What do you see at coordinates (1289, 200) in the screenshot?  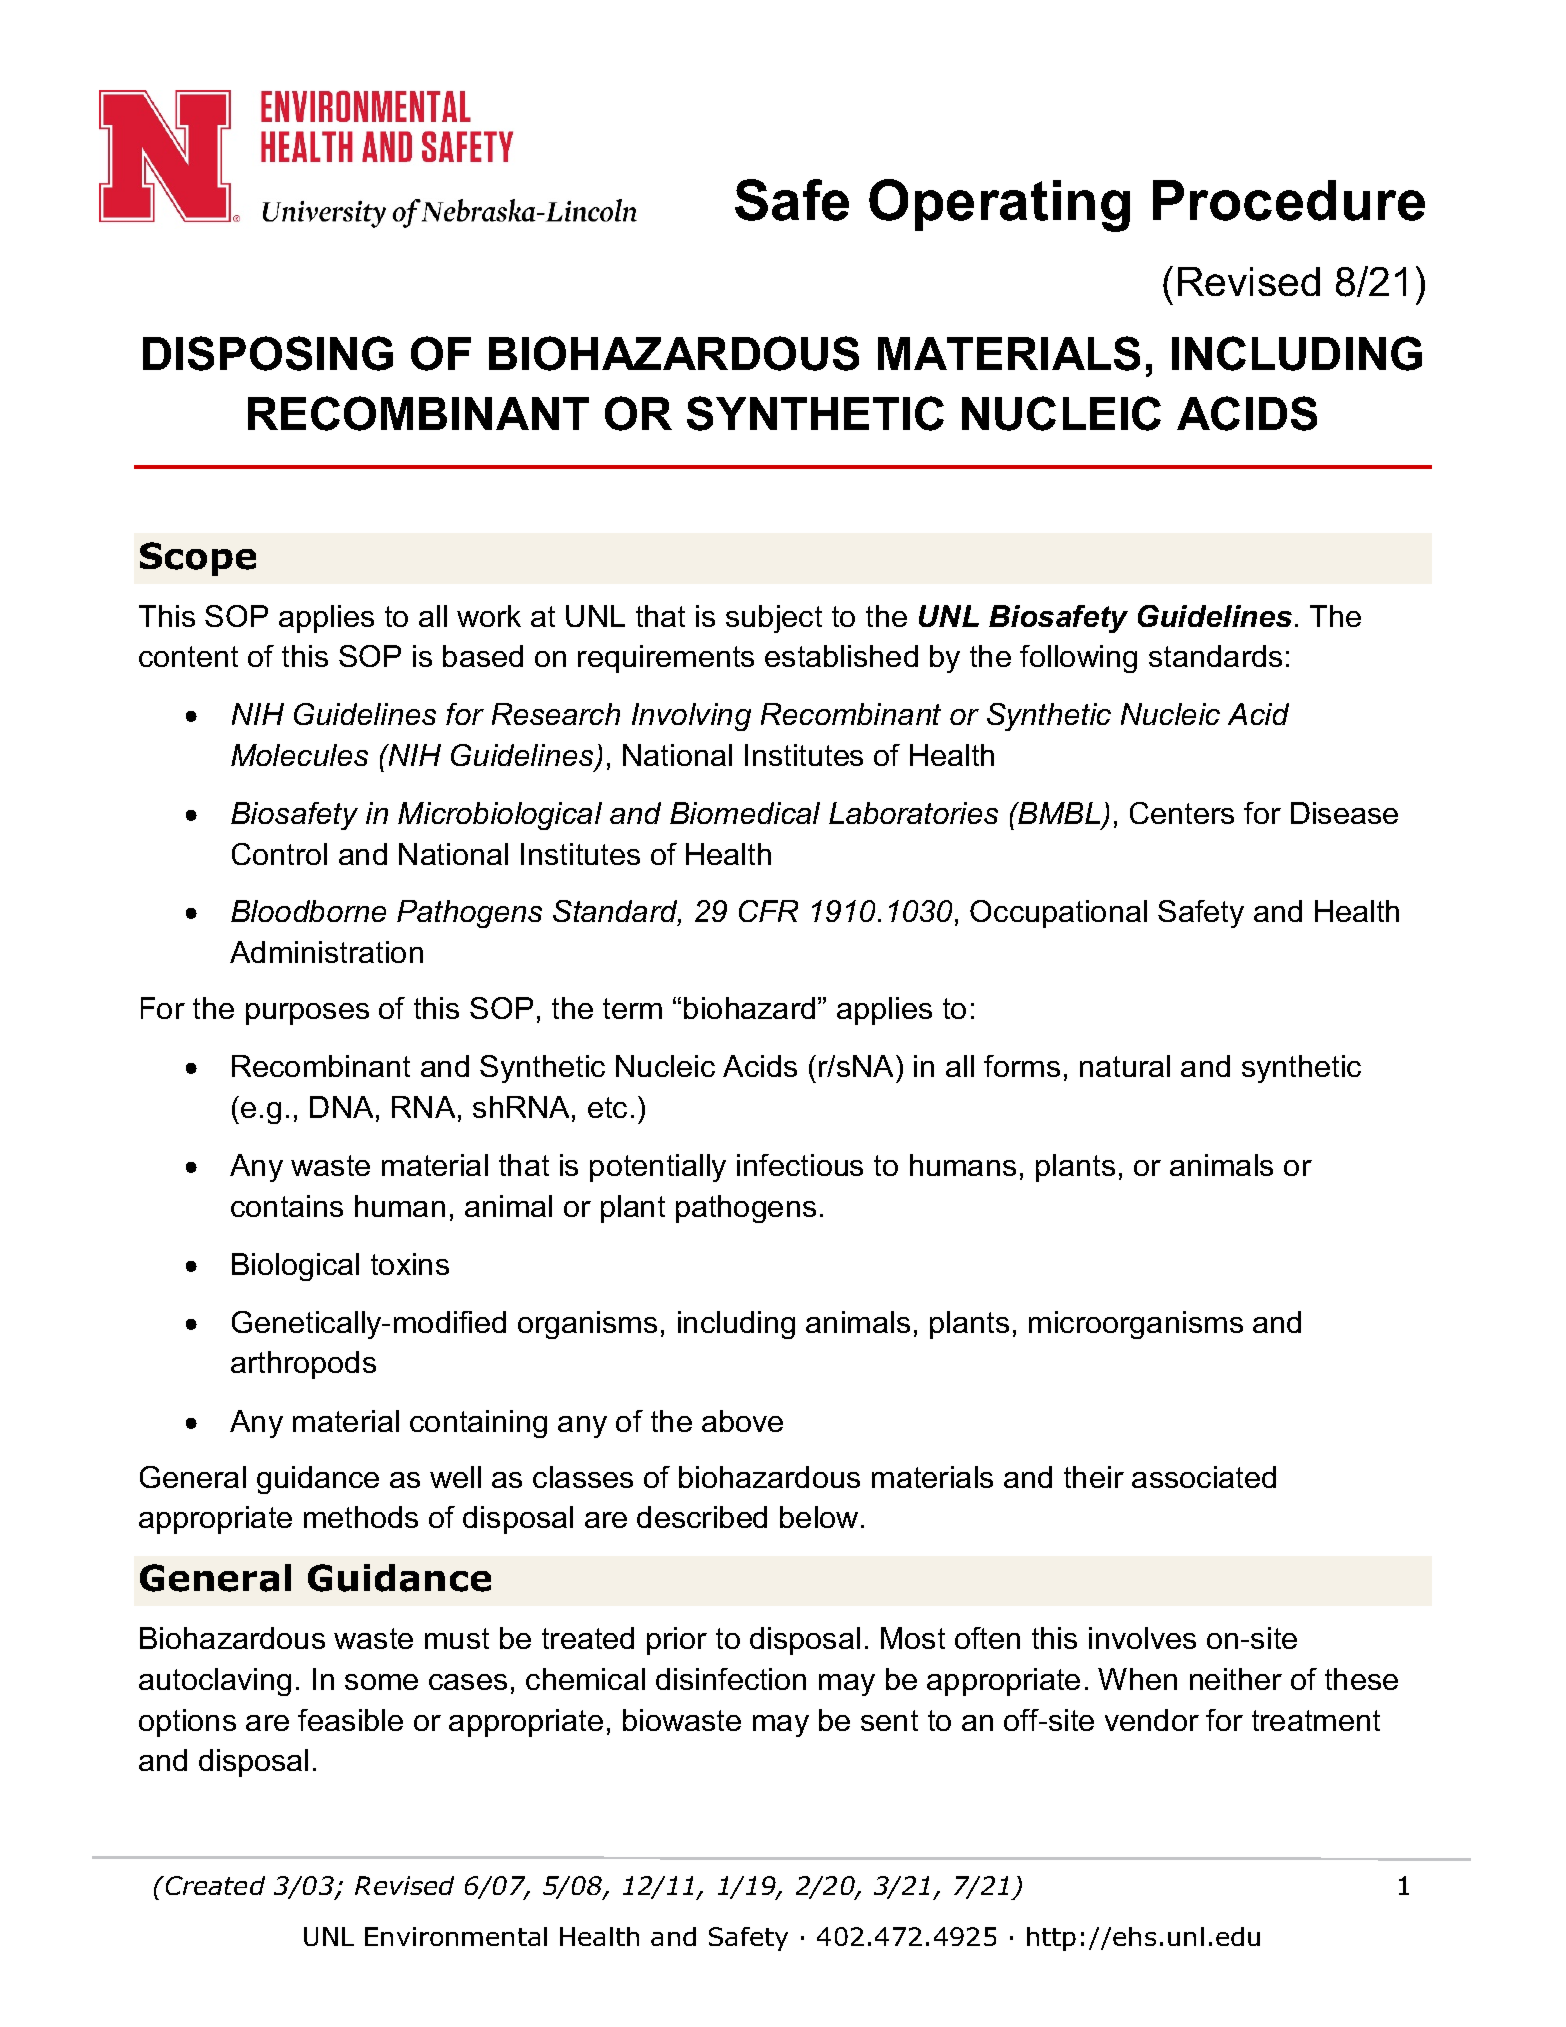 I see `Procedure` at bounding box center [1289, 200].
